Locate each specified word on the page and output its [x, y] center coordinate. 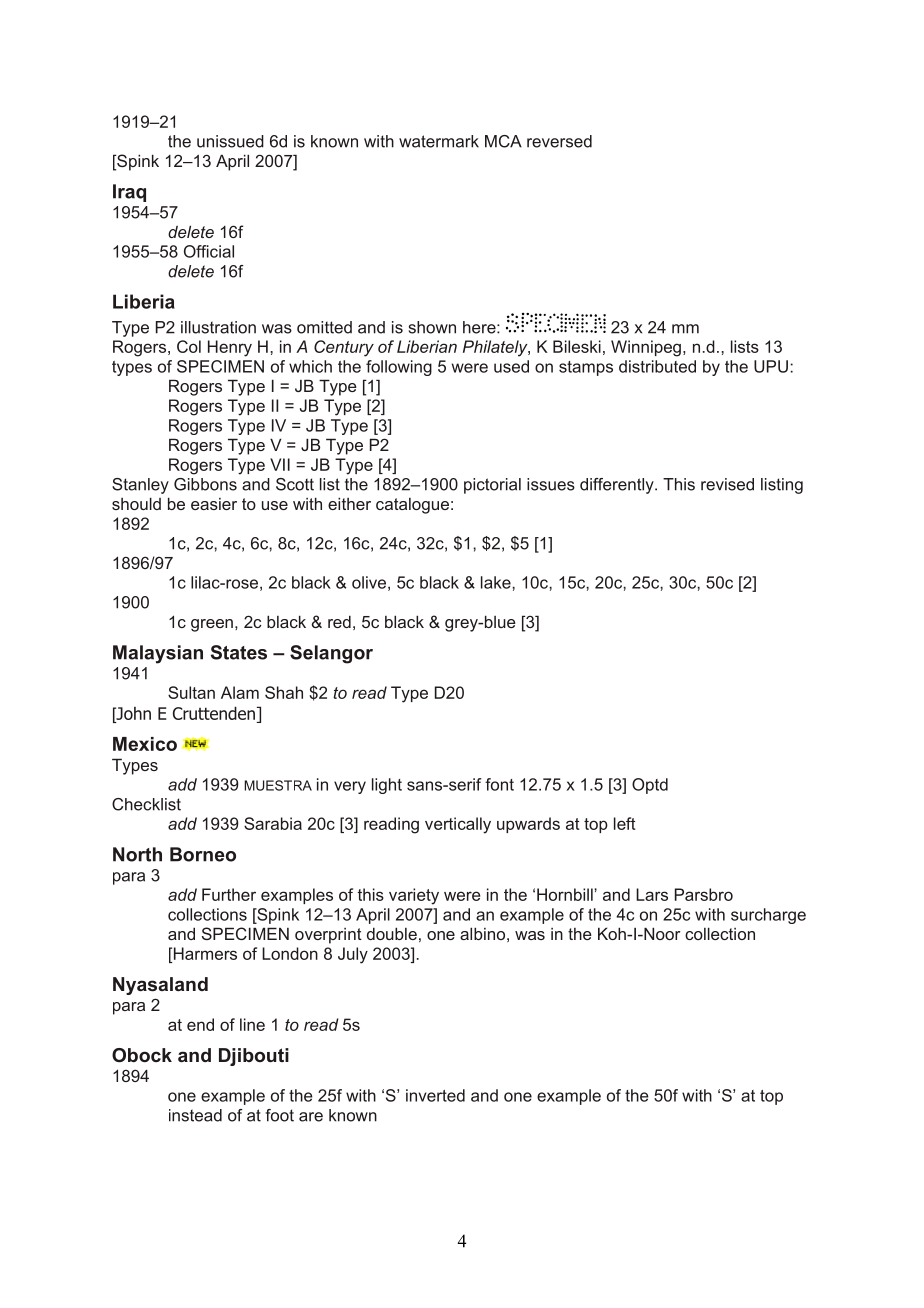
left [625, 823]
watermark [439, 141]
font [499, 784]
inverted [435, 1095]
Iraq [129, 193]
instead [195, 1115]
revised [727, 484]
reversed [559, 141]
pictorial [492, 486]
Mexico [145, 744]
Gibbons [205, 484]
